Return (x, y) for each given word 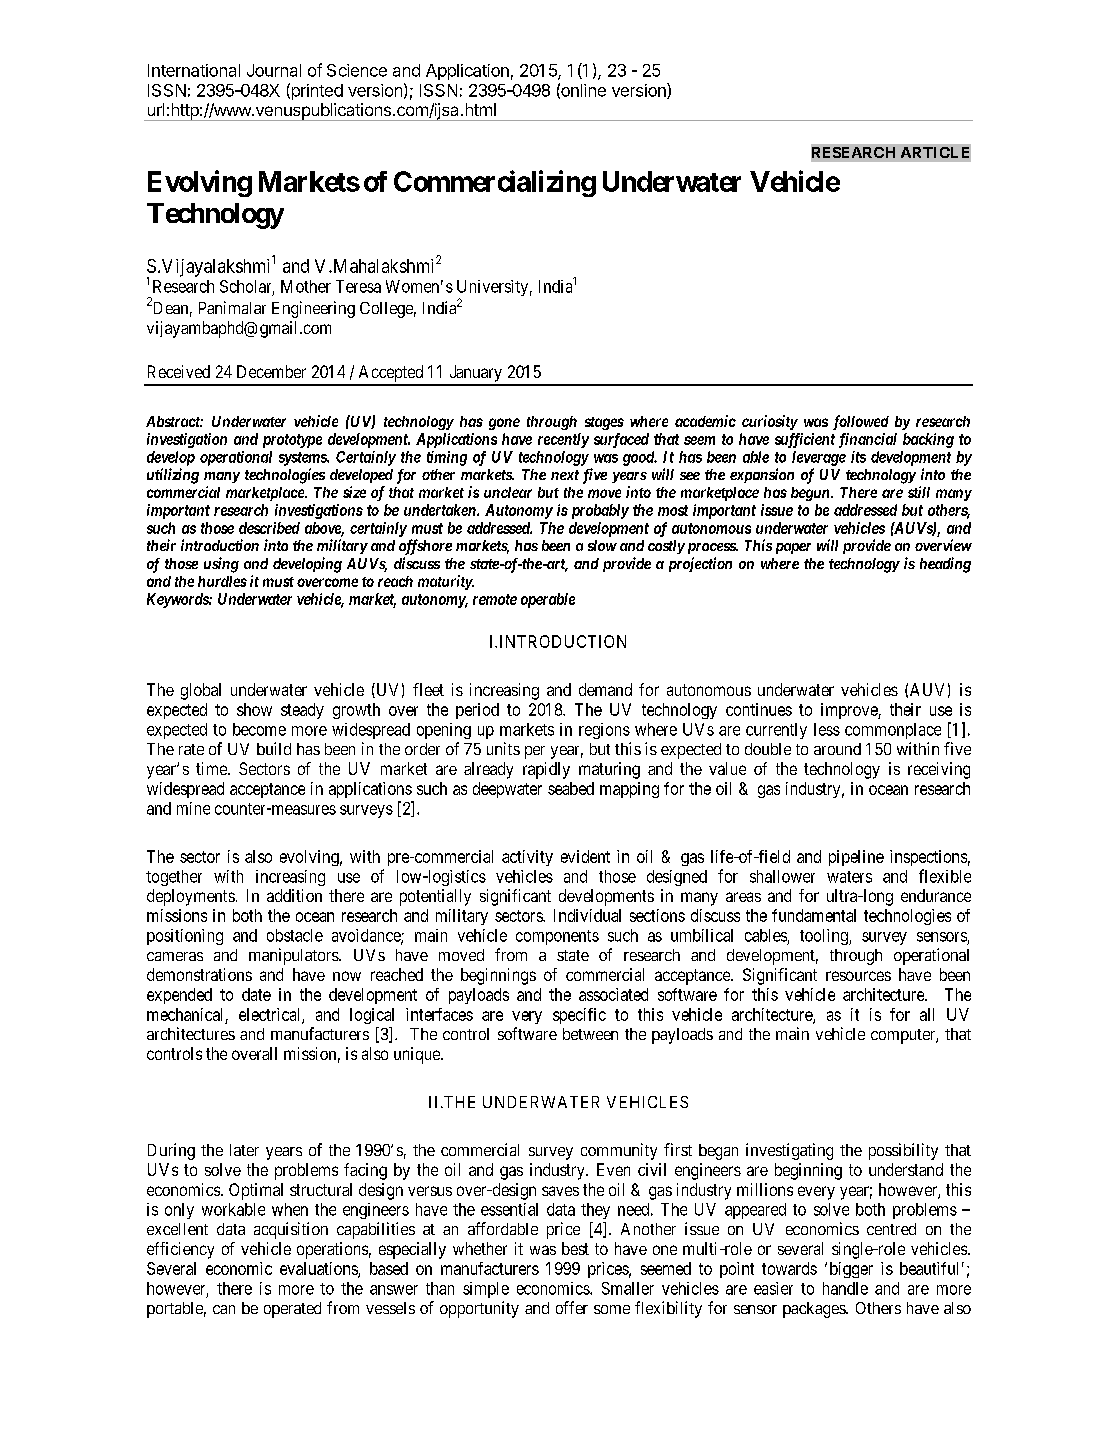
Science (357, 70)
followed (861, 422)
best (575, 1248)
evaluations (319, 1269)
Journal (274, 70)
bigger (851, 1270)
